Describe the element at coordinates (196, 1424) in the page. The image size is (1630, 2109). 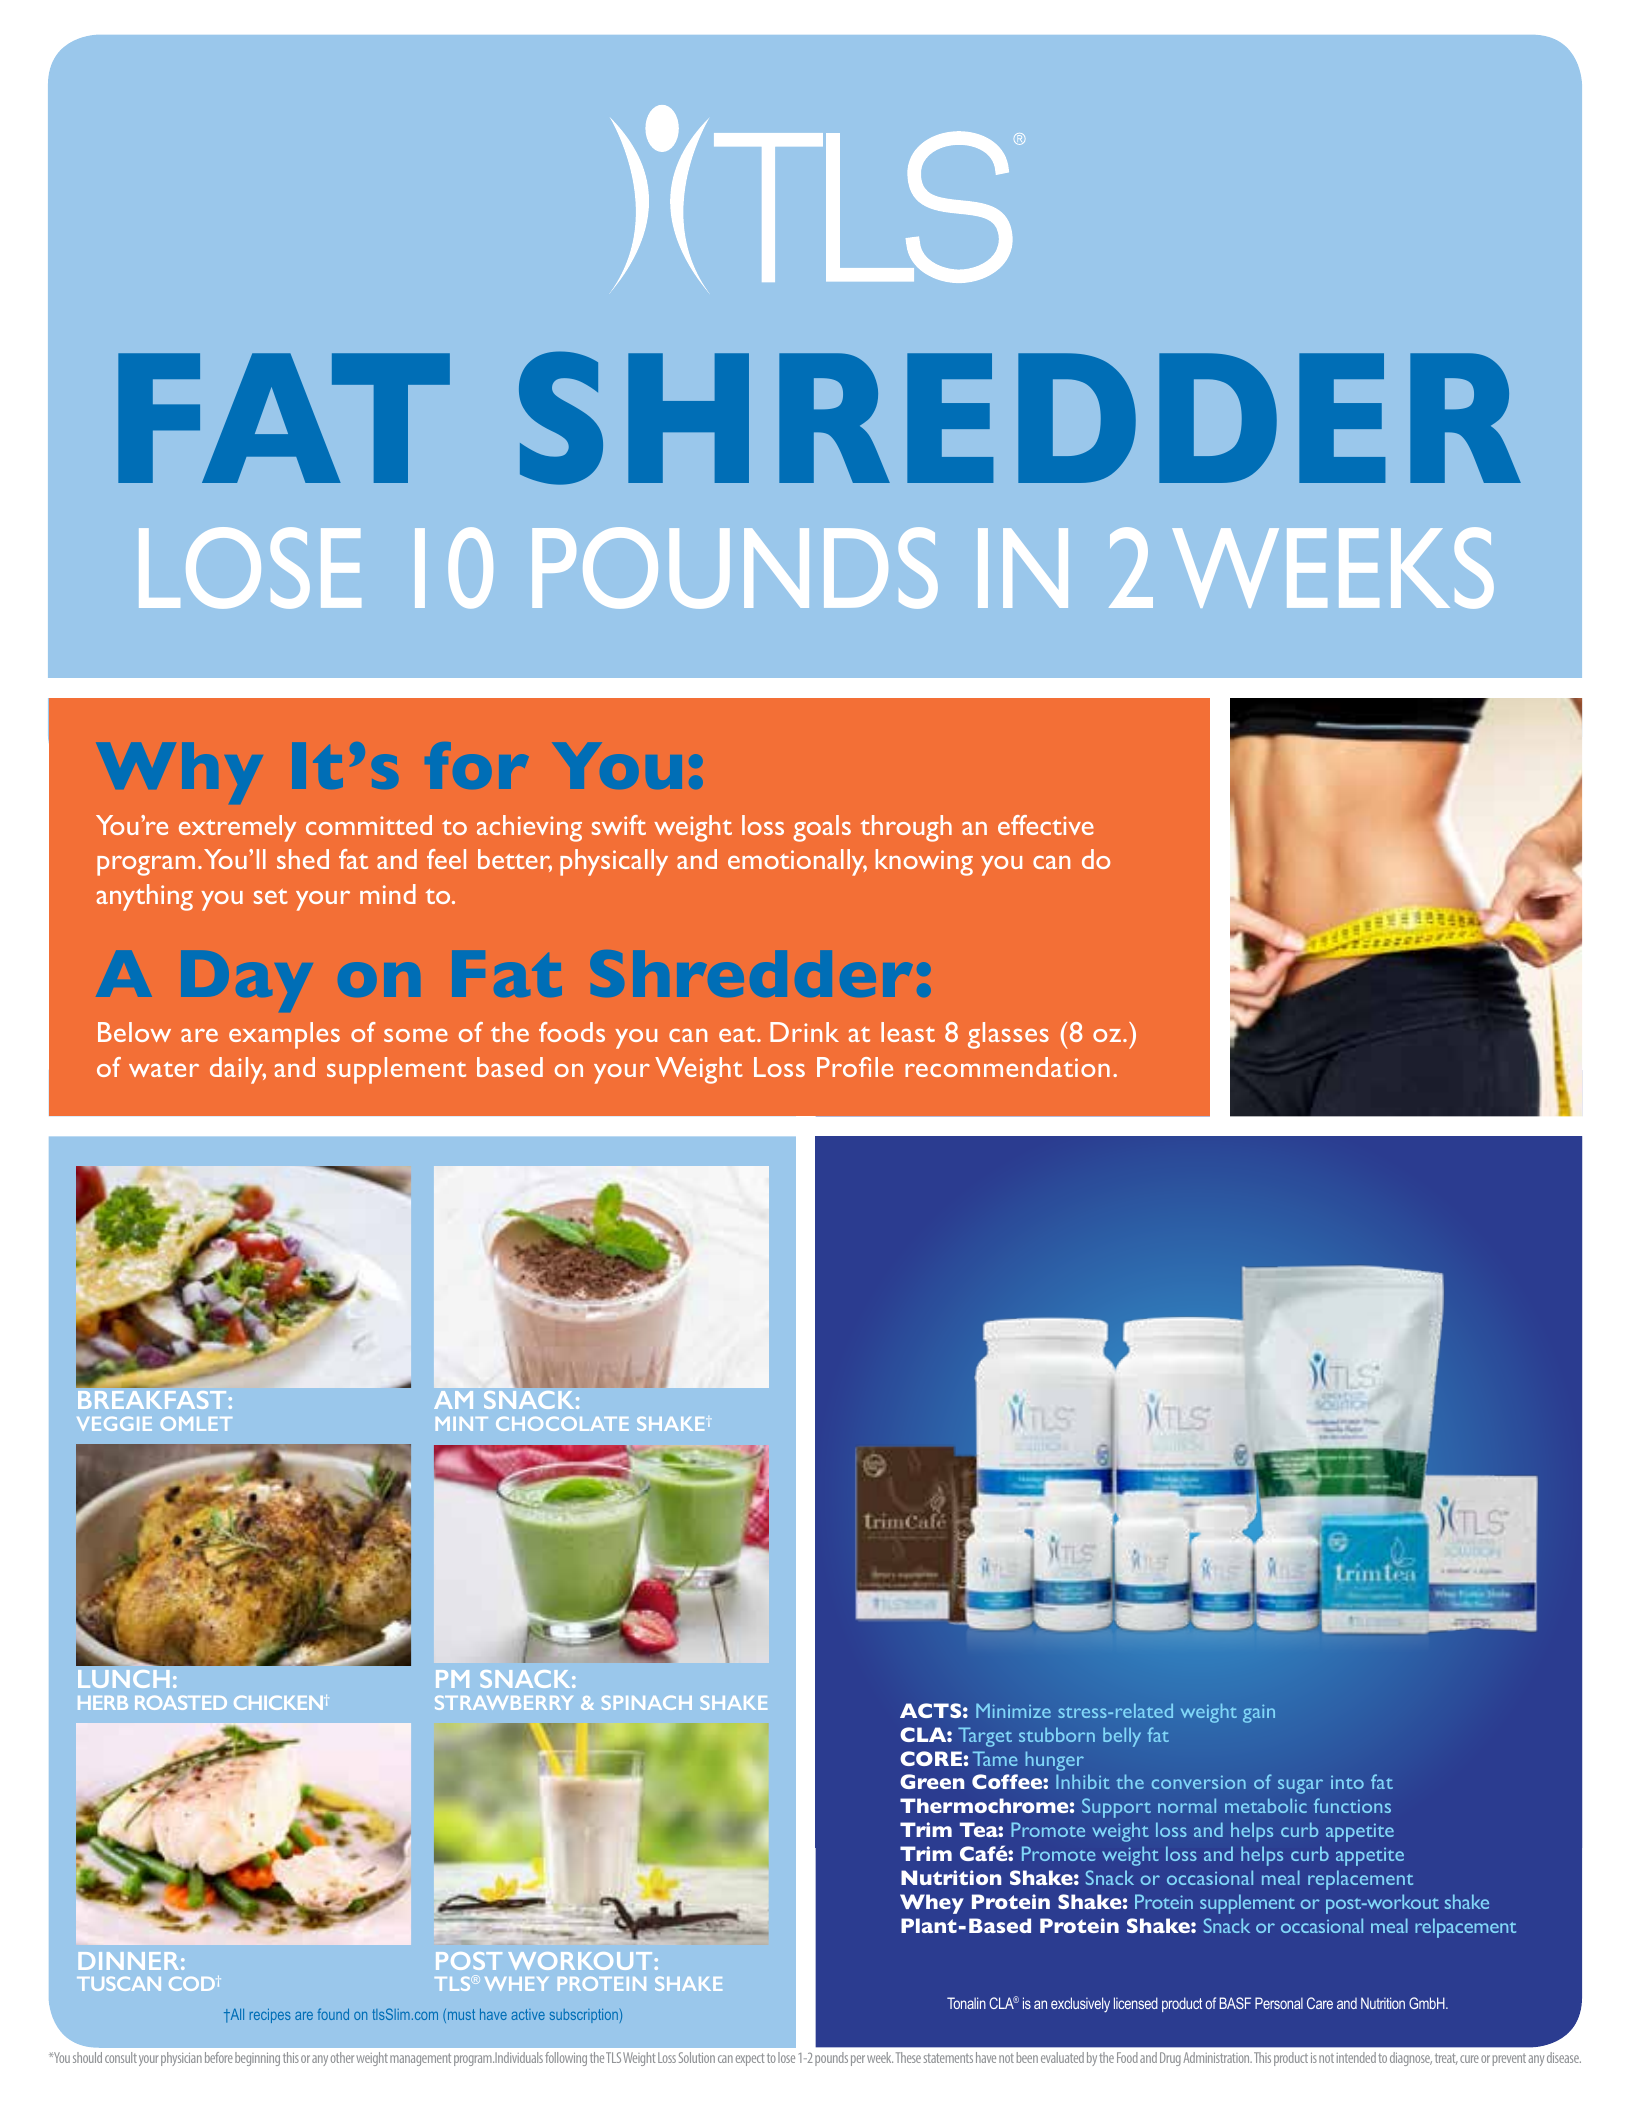
I see `OMLET` at that location.
